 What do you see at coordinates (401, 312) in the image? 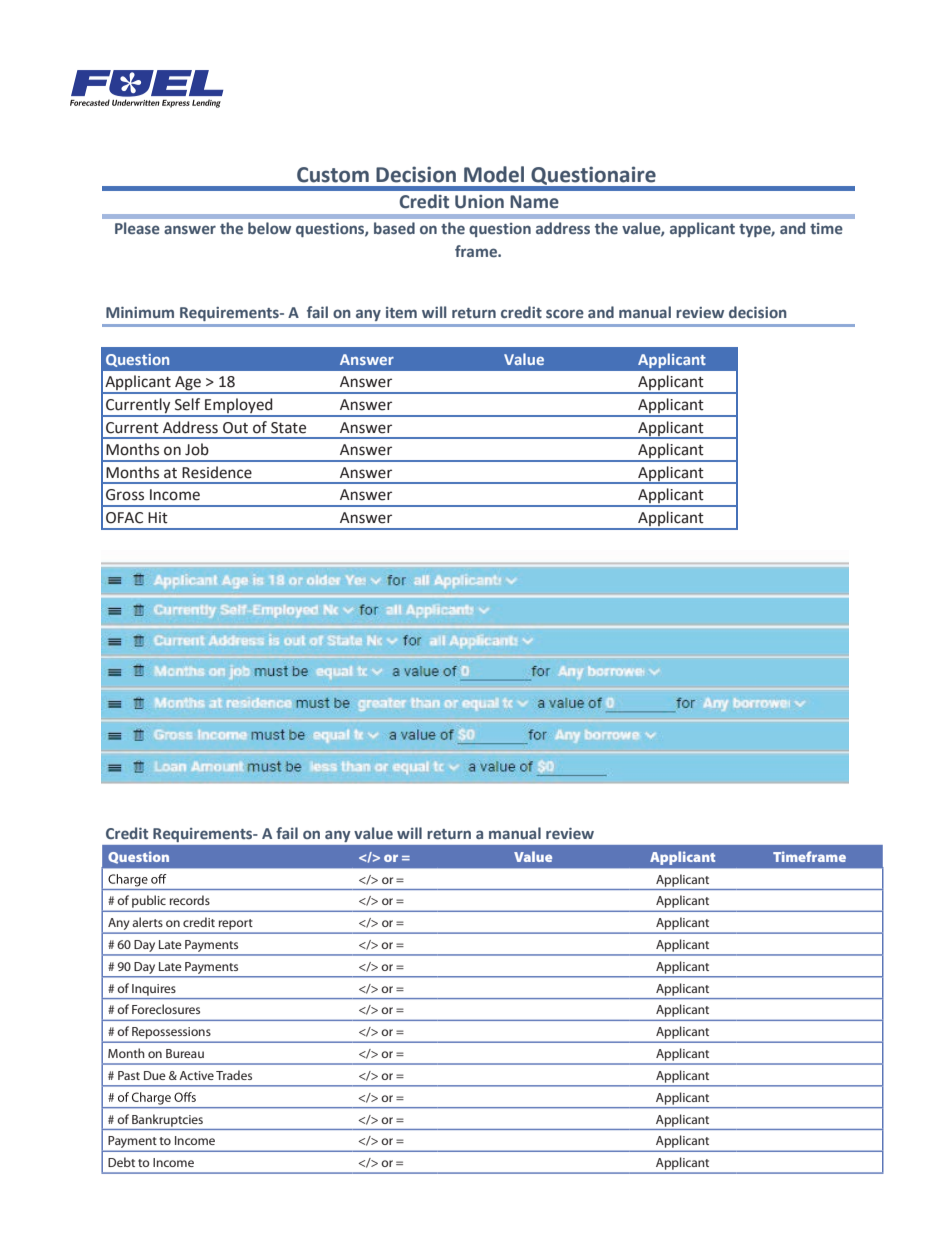
I see `item` at bounding box center [401, 312].
